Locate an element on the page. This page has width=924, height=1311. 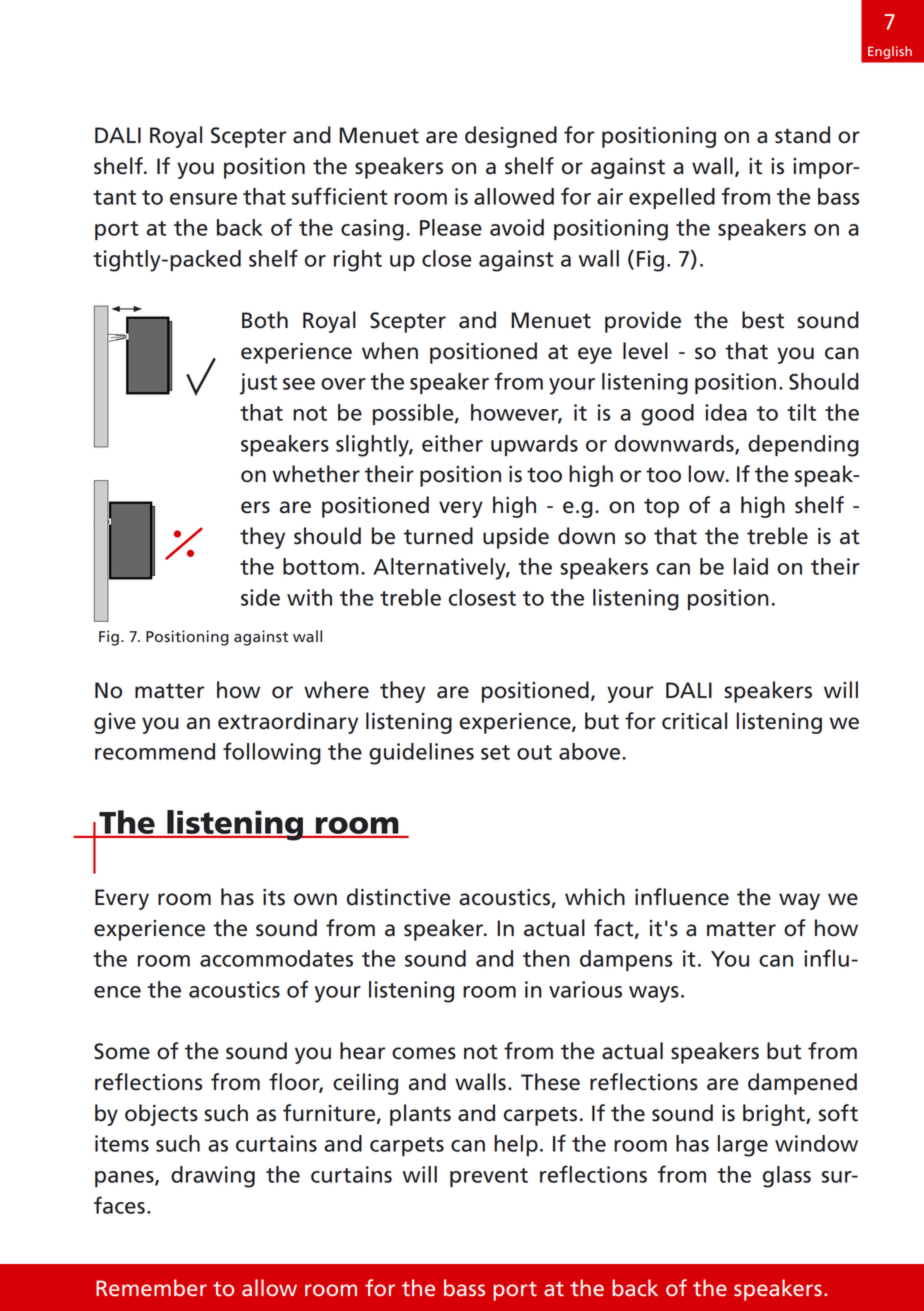
upwards is located at coordinates (534, 445).
